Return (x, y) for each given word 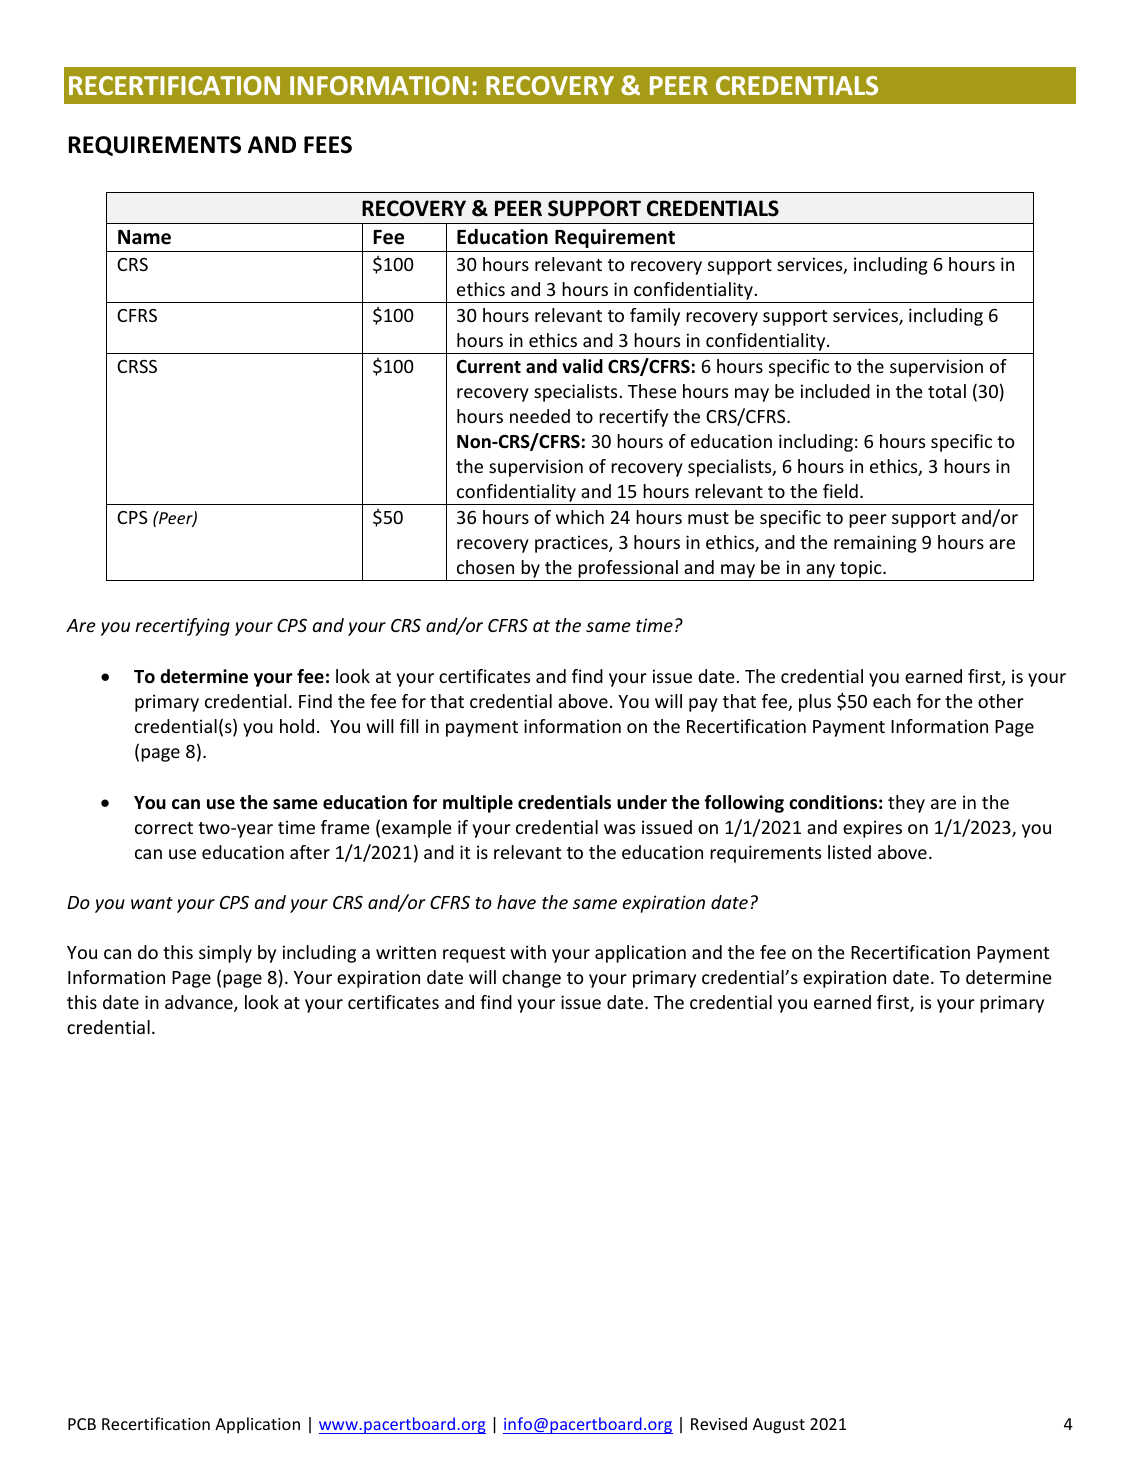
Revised (719, 1423)
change (531, 979)
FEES (328, 145)
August (779, 1426)
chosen (485, 567)
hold (297, 726)
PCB (82, 1424)
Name (144, 237)
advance (200, 1003)
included (835, 391)
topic (862, 569)
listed (849, 852)
